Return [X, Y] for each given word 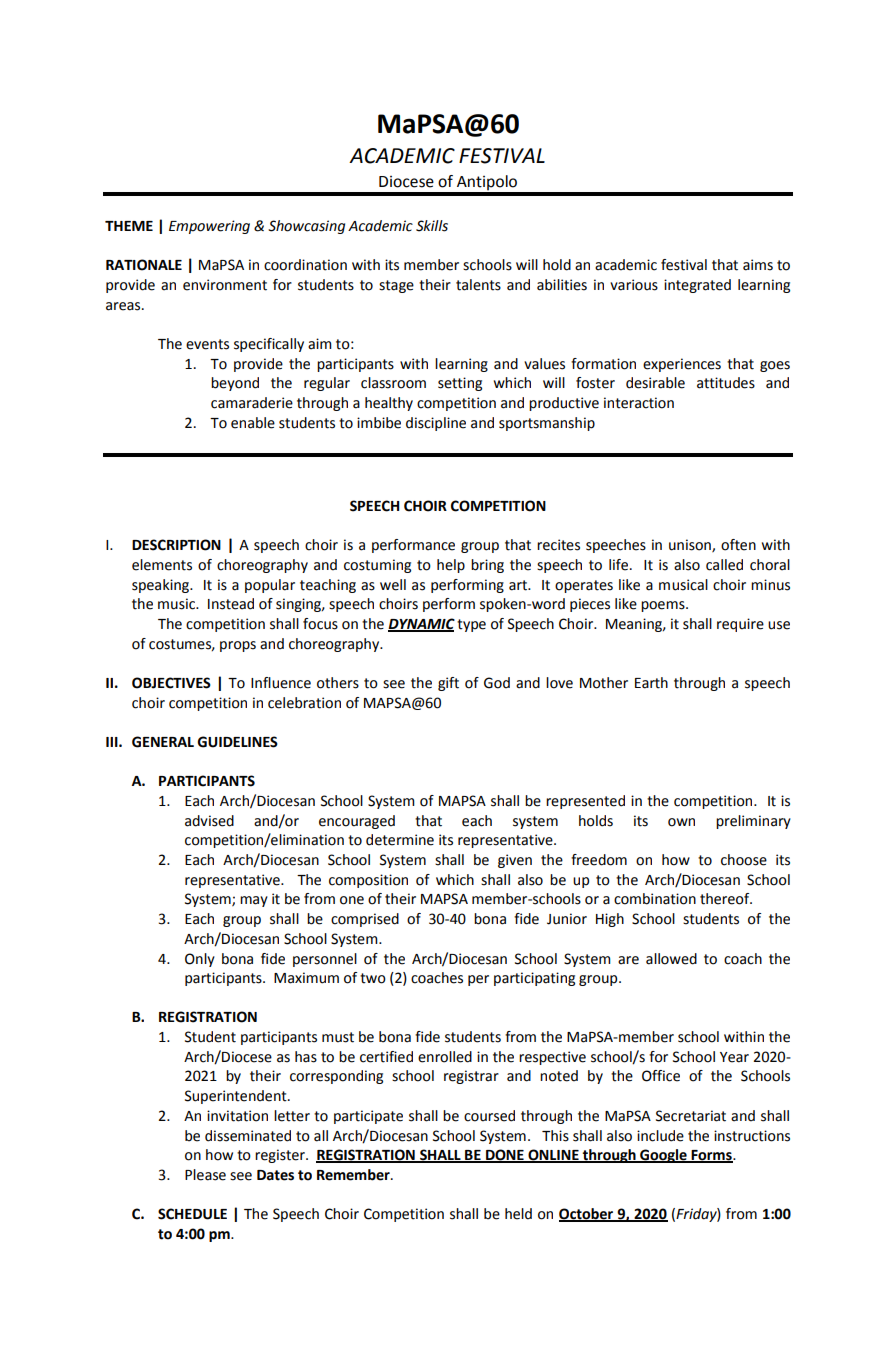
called [724, 565]
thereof [726, 899]
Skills [432, 226]
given [515, 861]
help [451, 566]
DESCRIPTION [176, 545]
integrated [697, 286]
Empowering [209, 227]
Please [205, 1175]
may [254, 901]
